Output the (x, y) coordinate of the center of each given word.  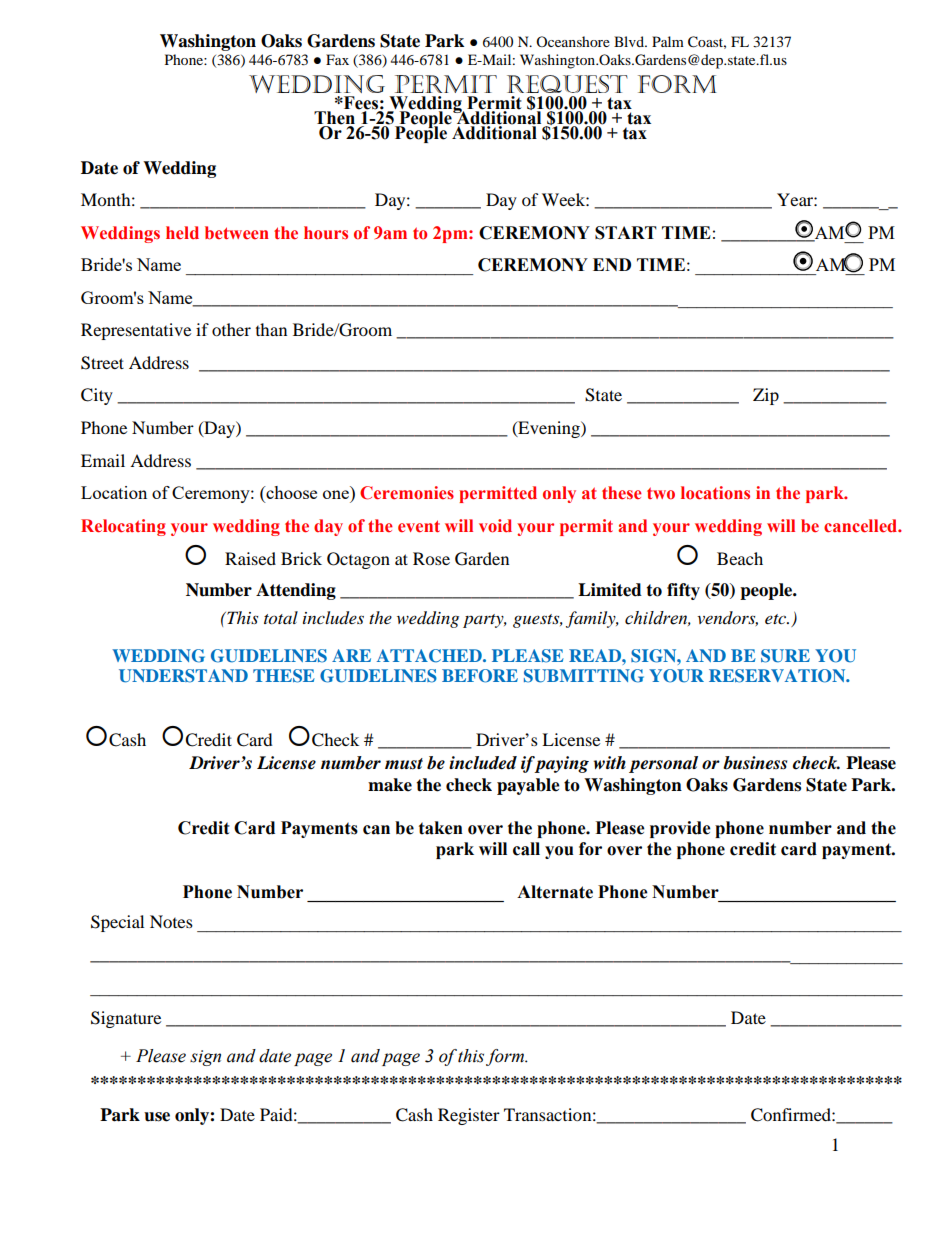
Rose (431, 558)
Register (469, 1116)
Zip (766, 396)
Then (334, 119)
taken (441, 828)
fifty (683, 591)
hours (326, 233)
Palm (668, 41)
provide (680, 829)
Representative (136, 331)
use (157, 1117)
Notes (171, 921)
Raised (250, 558)
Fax (337, 59)
